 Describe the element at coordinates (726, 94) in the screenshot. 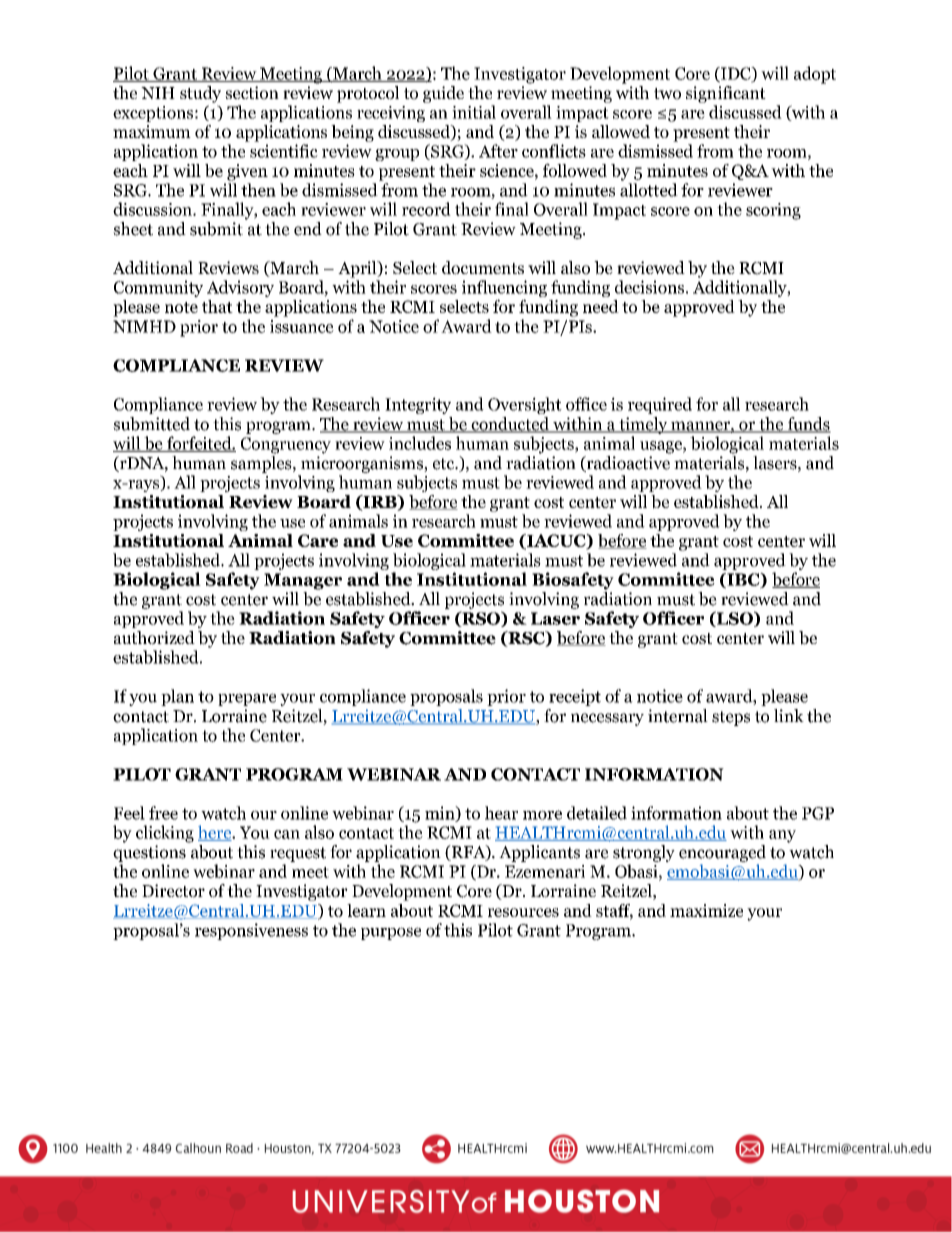

I see `significant` at that location.
